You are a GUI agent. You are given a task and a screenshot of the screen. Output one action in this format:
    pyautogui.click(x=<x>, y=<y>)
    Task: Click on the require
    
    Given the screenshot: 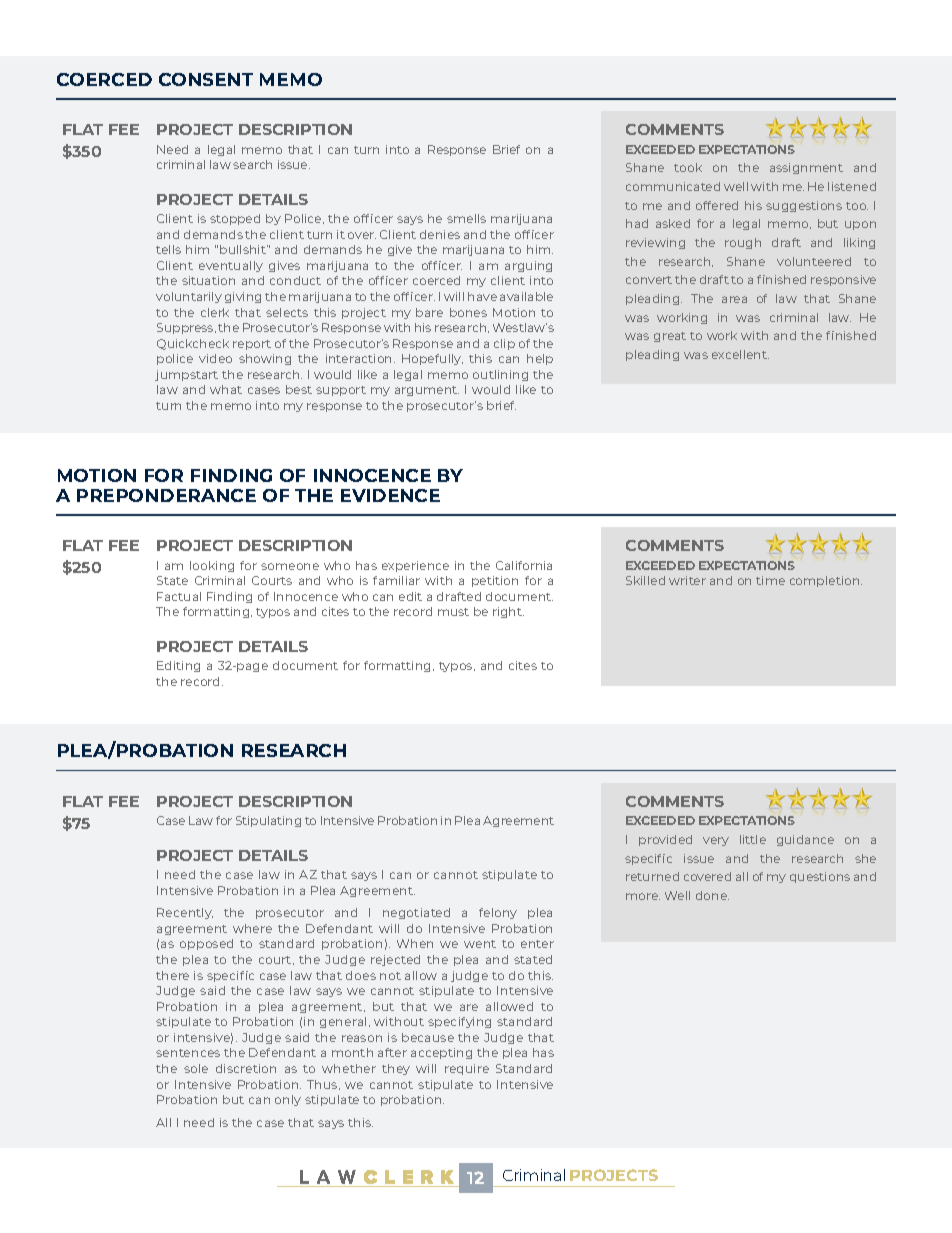 What is the action you would take?
    pyautogui.click(x=467, y=1069)
